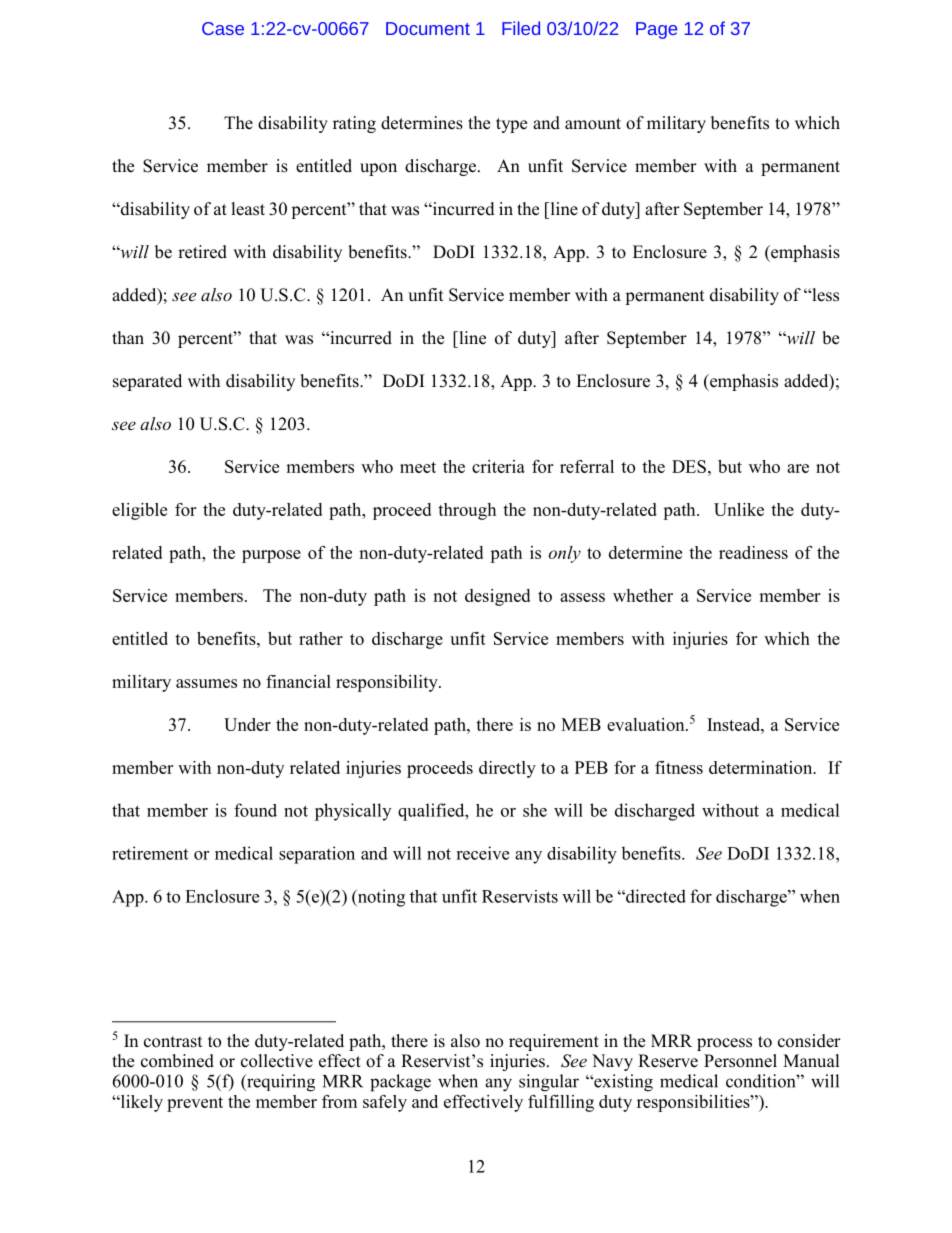  What do you see at coordinates (482, 853) in the page?
I see `receive` at bounding box center [482, 853].
